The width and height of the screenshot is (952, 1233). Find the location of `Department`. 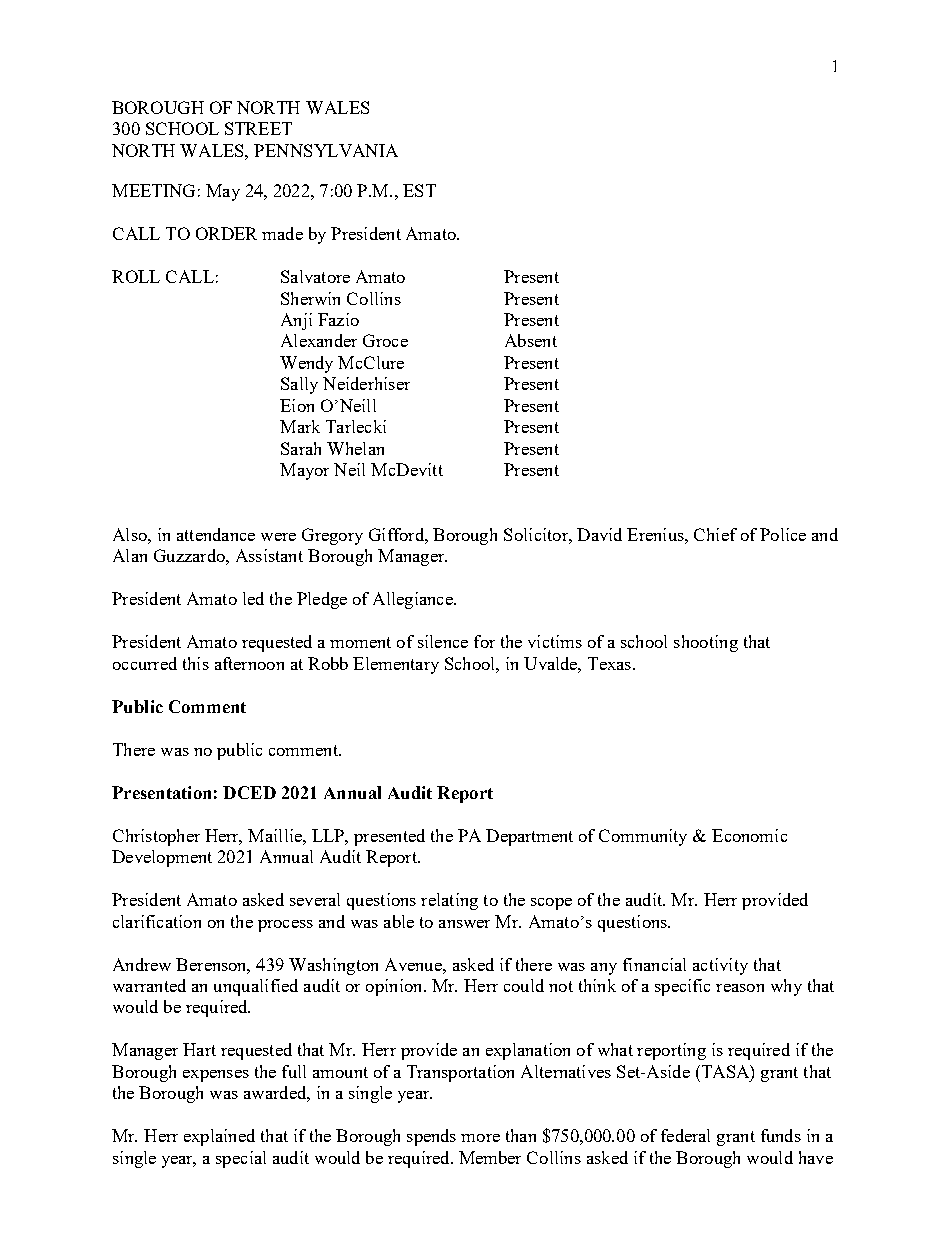

Department is located at coordinates (529, 837).
